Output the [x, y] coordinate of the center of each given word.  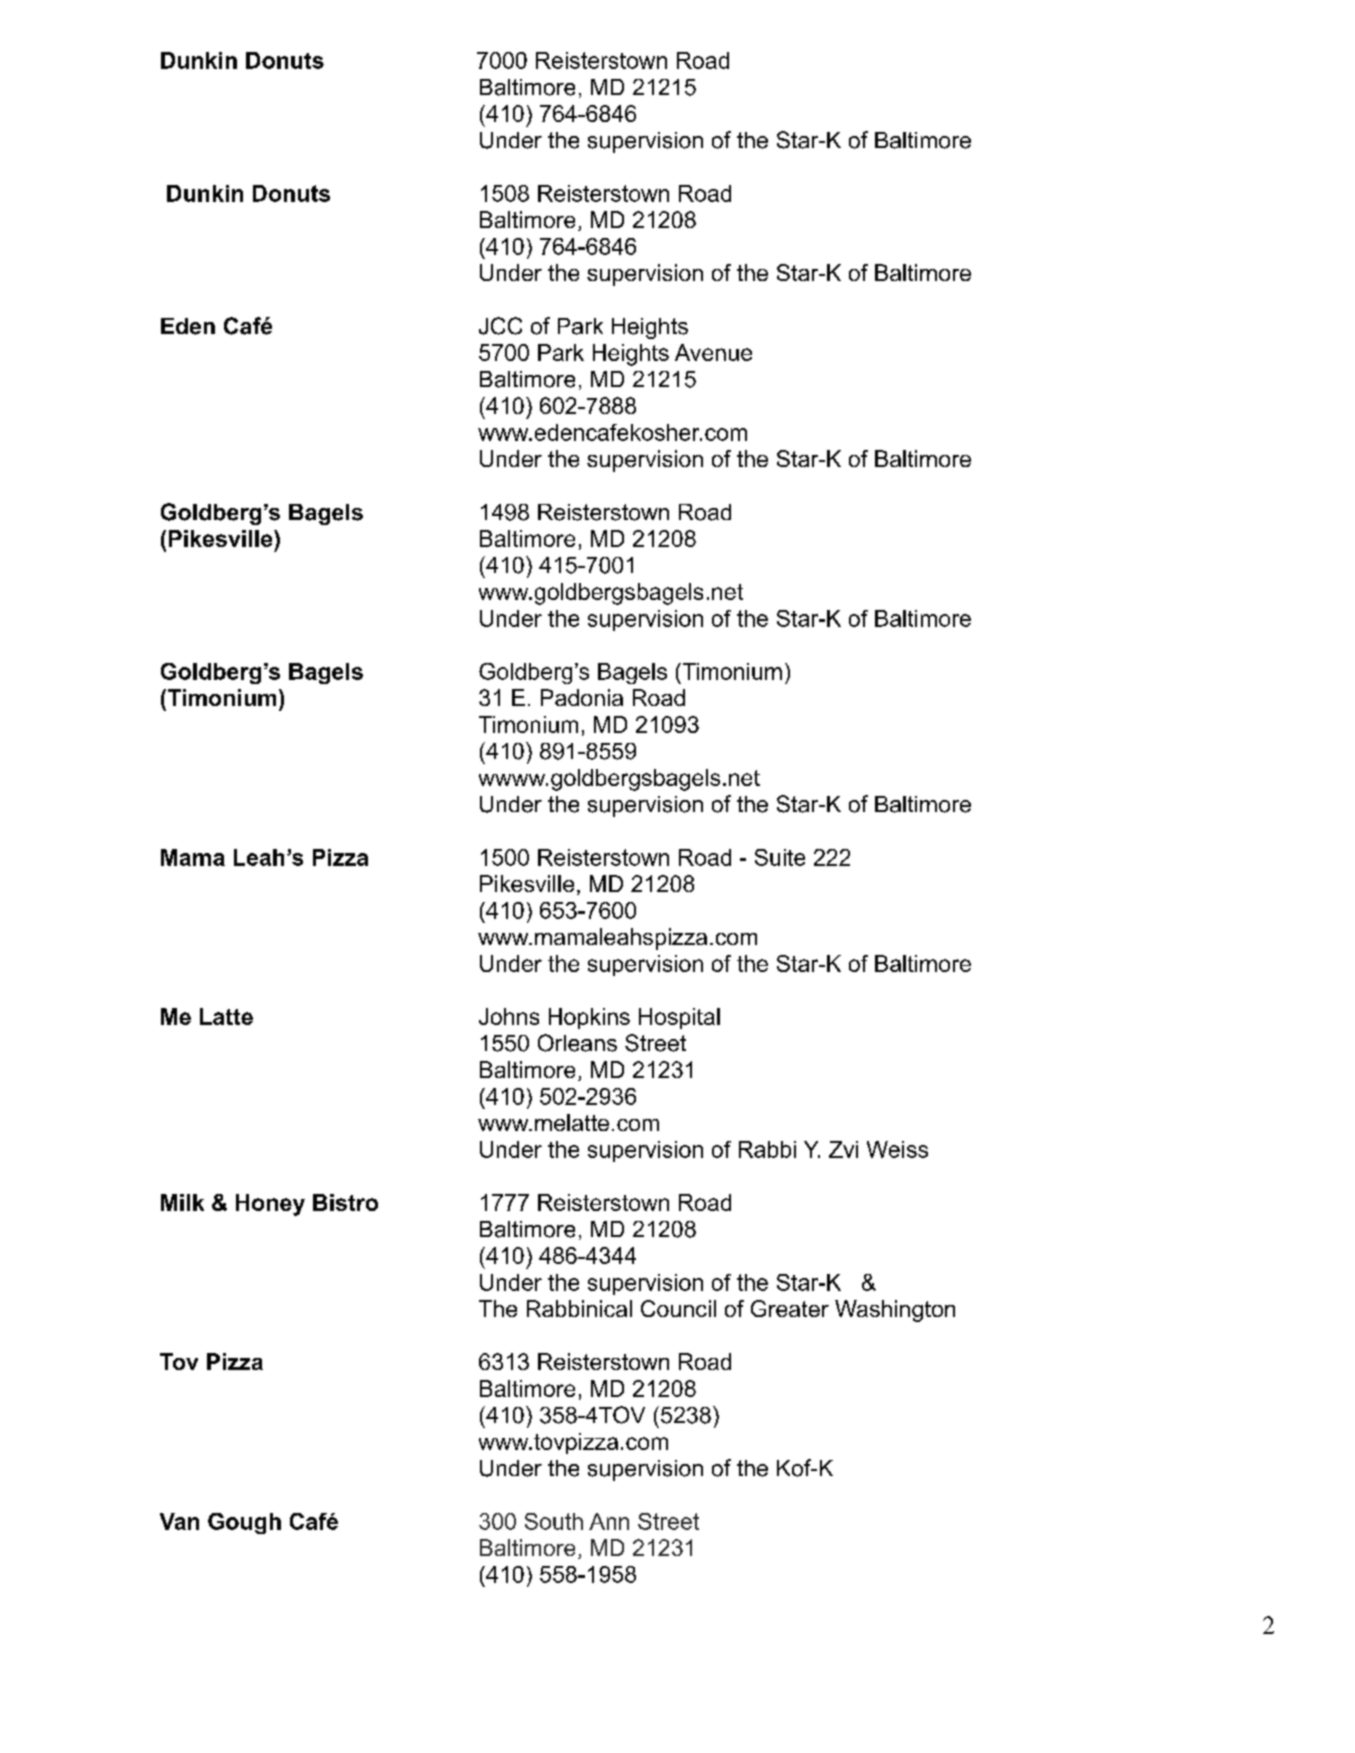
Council [678, 1308]
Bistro [345, 1202]
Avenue [713, 352]
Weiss [897, 1149]
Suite [780, 857]
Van [179, 1521]
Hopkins [589, 1018]
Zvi [843, 1149]
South [554, 1521]
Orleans [577, 1043]
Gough [244, 1523]
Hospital [679, 1018]
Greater [790, 1308]
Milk [182, 1202]
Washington [895, 1311]
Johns [509, 1016]
